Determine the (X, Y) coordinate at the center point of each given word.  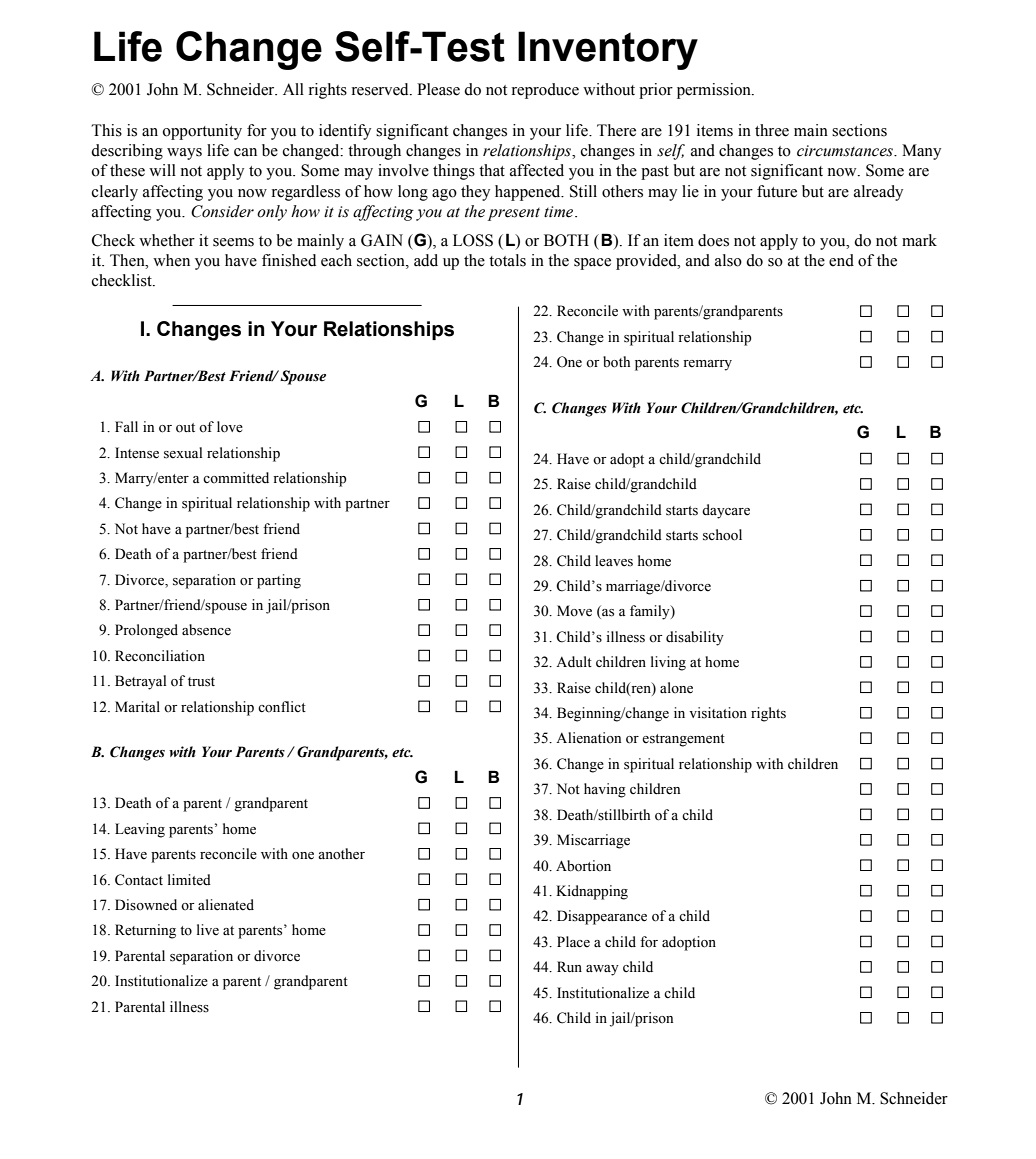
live (208, 930)
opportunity (202, 132)
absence (206, 630)
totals (507, 260)
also (728, 260)
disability (695, 638)
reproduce (545, 91)
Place (573, 942)
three (772, 130)
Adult (574, 661)
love (230, 427)
